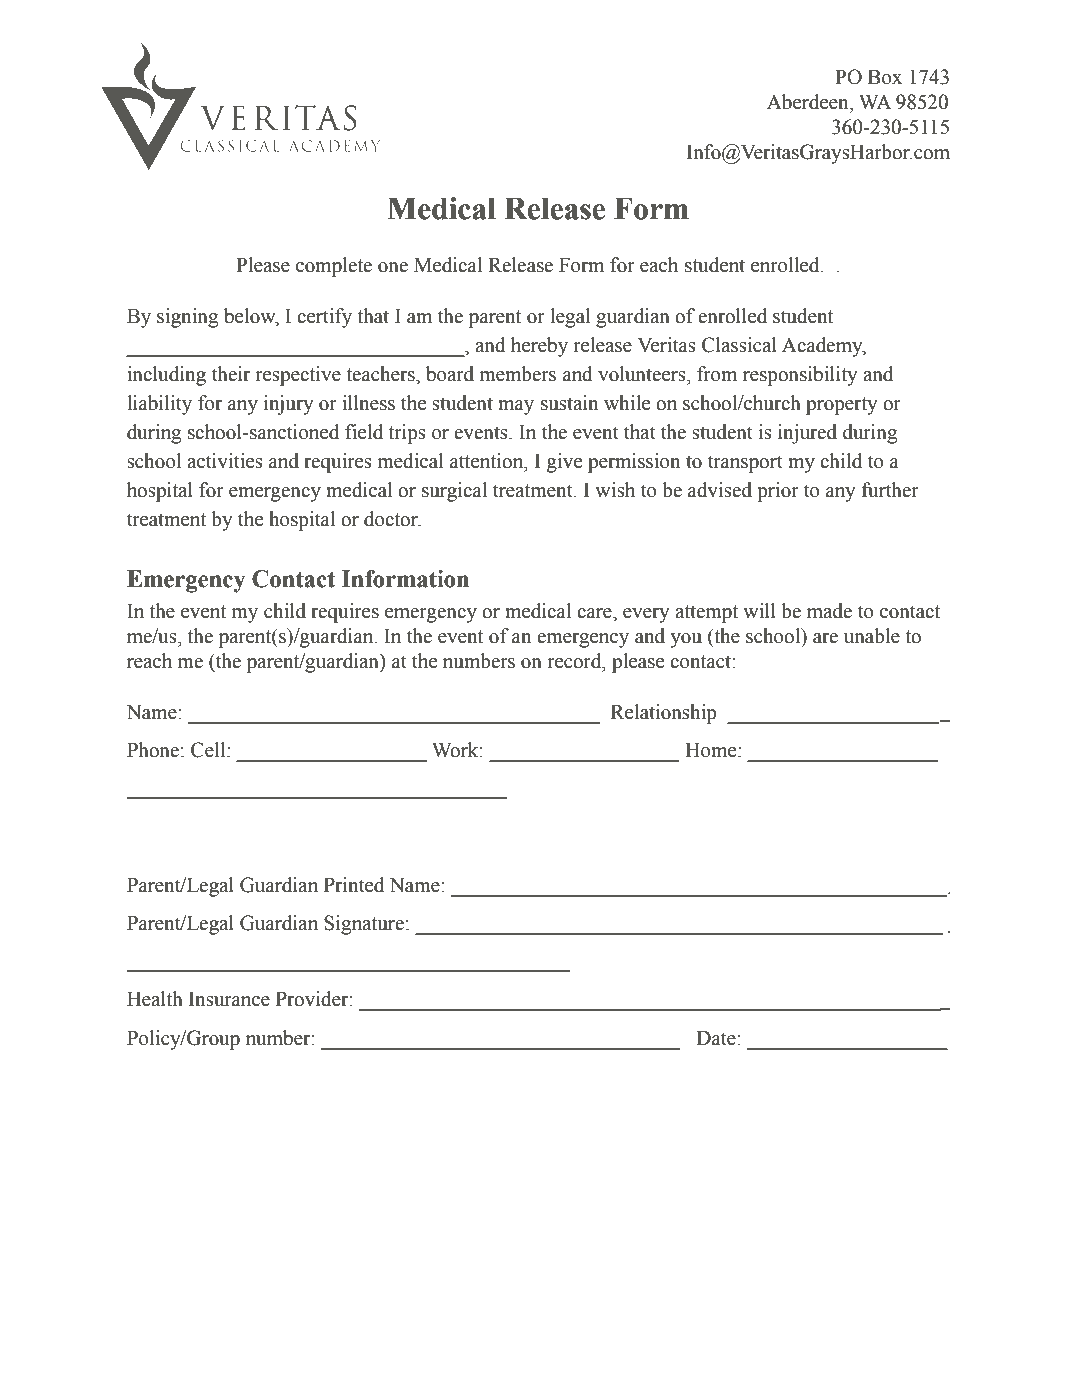 Image resolution: width=1077 pixels, height=1394 pixels. I want to click on Cell, so click(209, 750).
